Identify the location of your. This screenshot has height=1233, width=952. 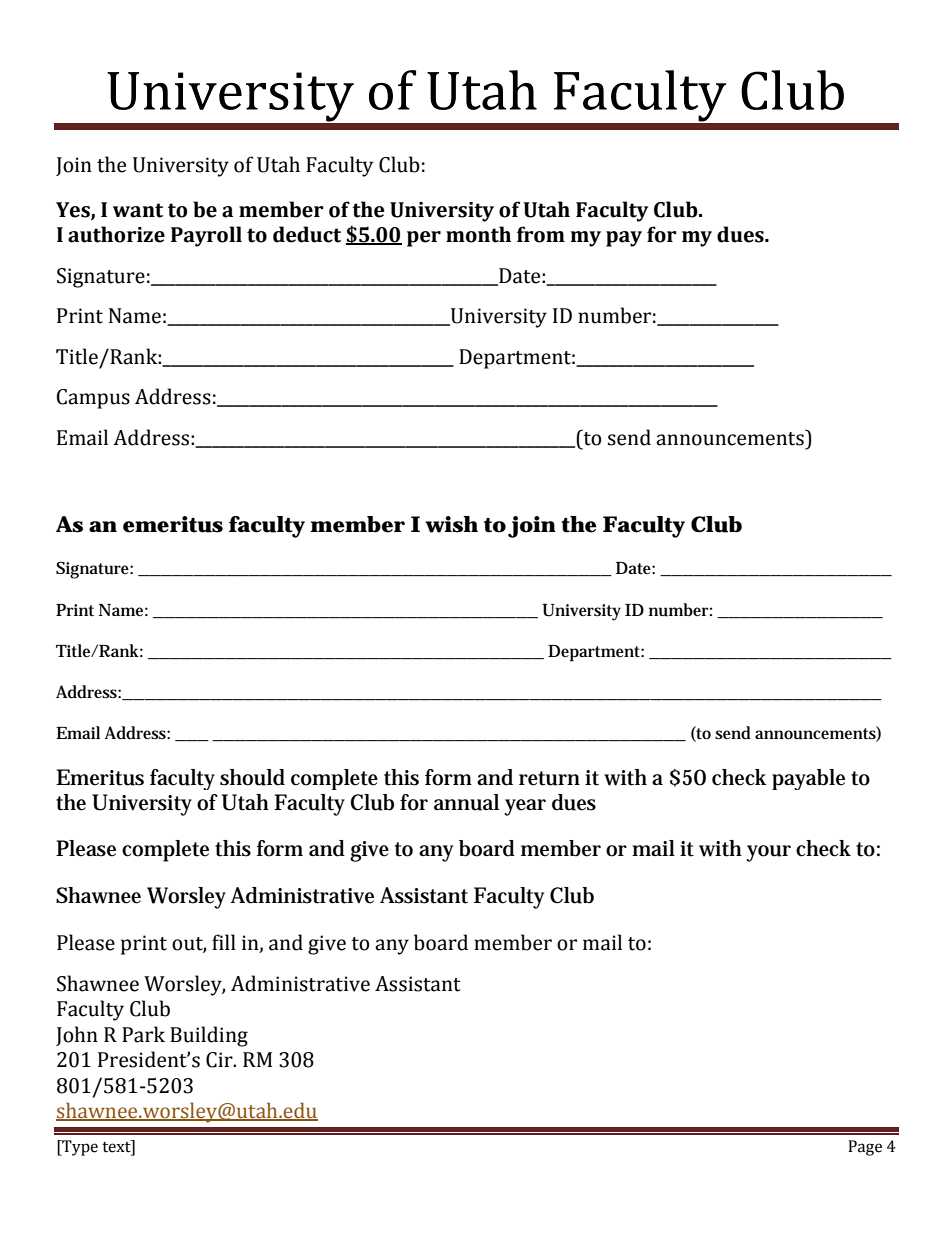
(768, 853).
